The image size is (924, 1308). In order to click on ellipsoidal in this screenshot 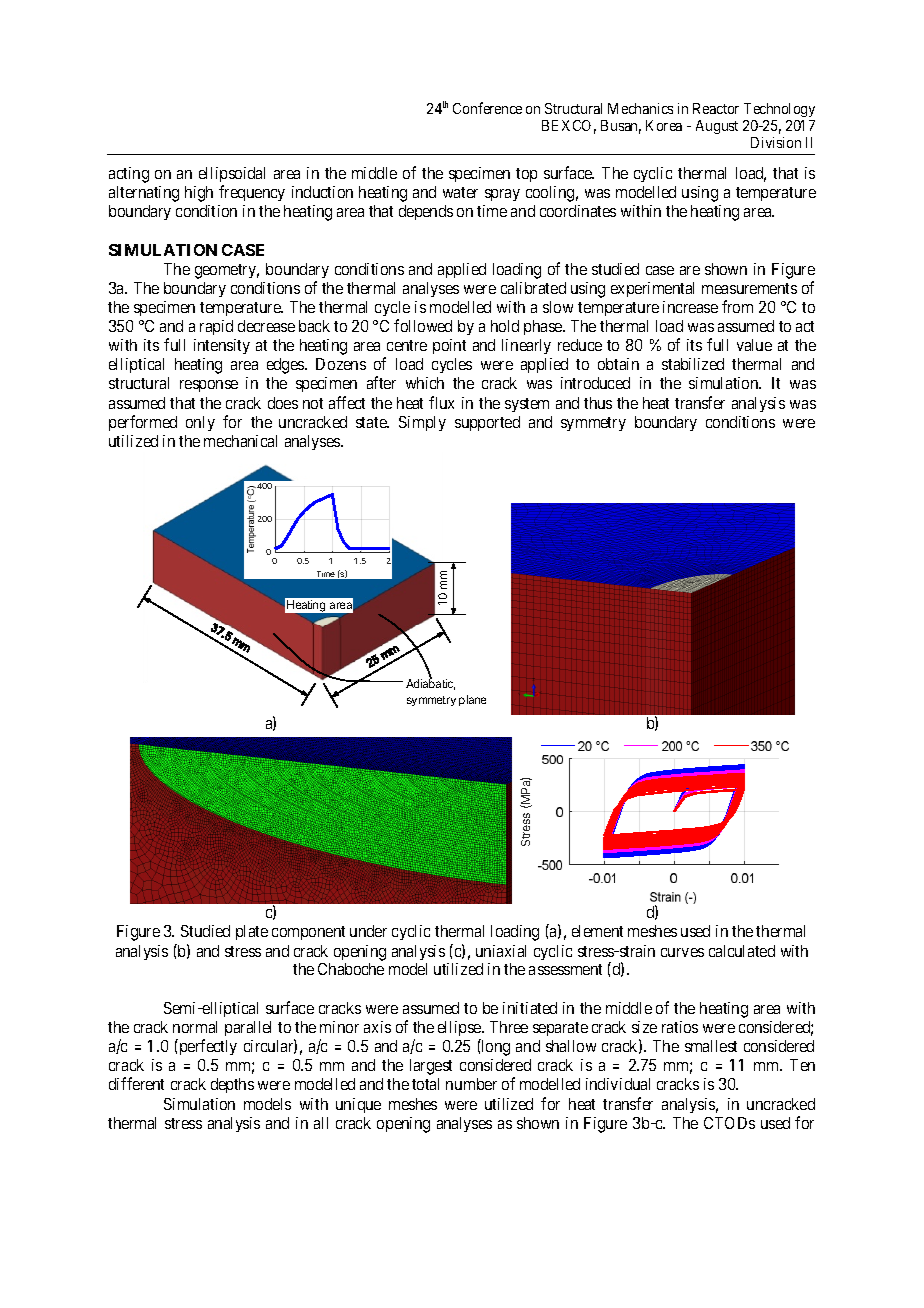, I will do `click(232, 176)`.
